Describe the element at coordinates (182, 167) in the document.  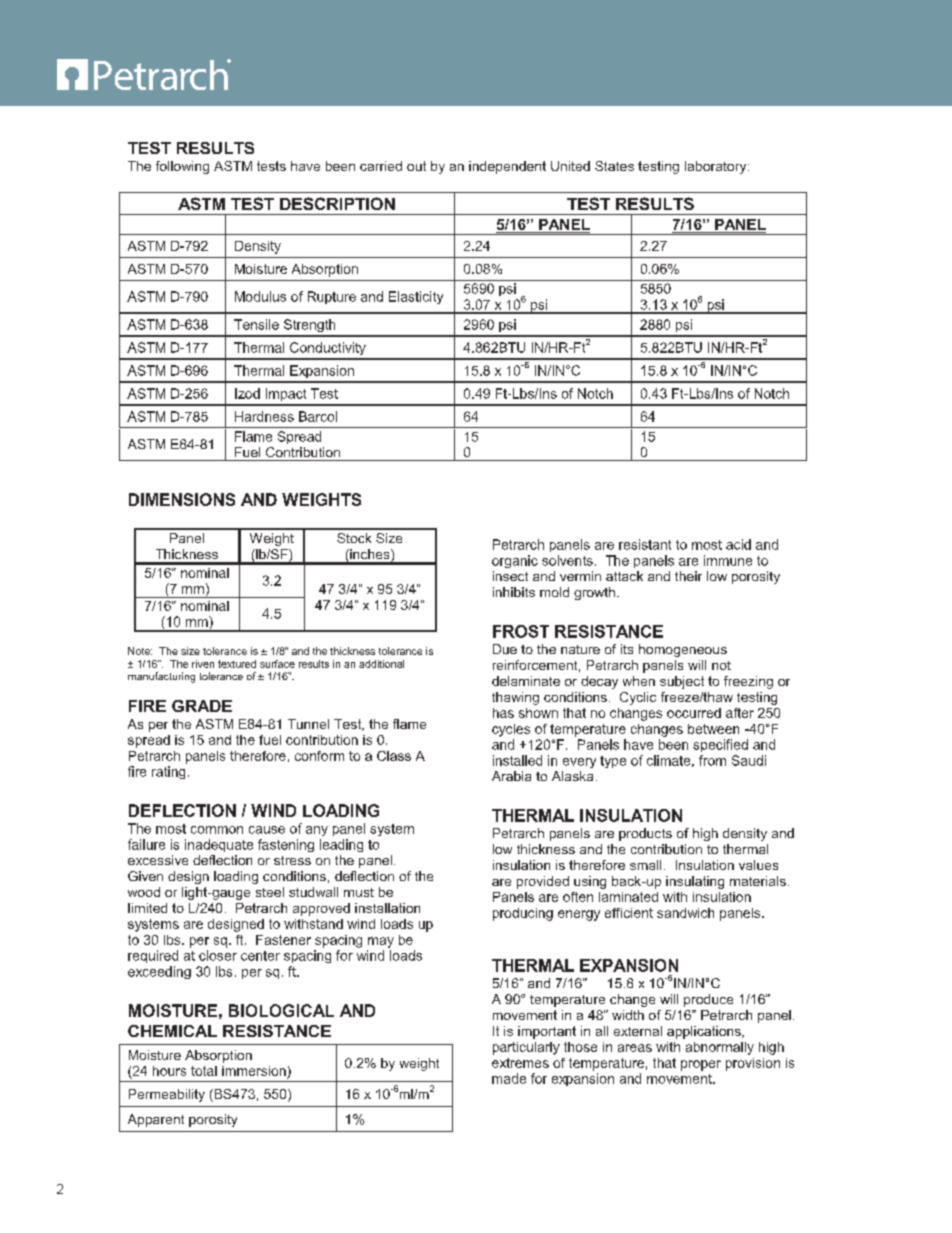
I see `following` at that location.
